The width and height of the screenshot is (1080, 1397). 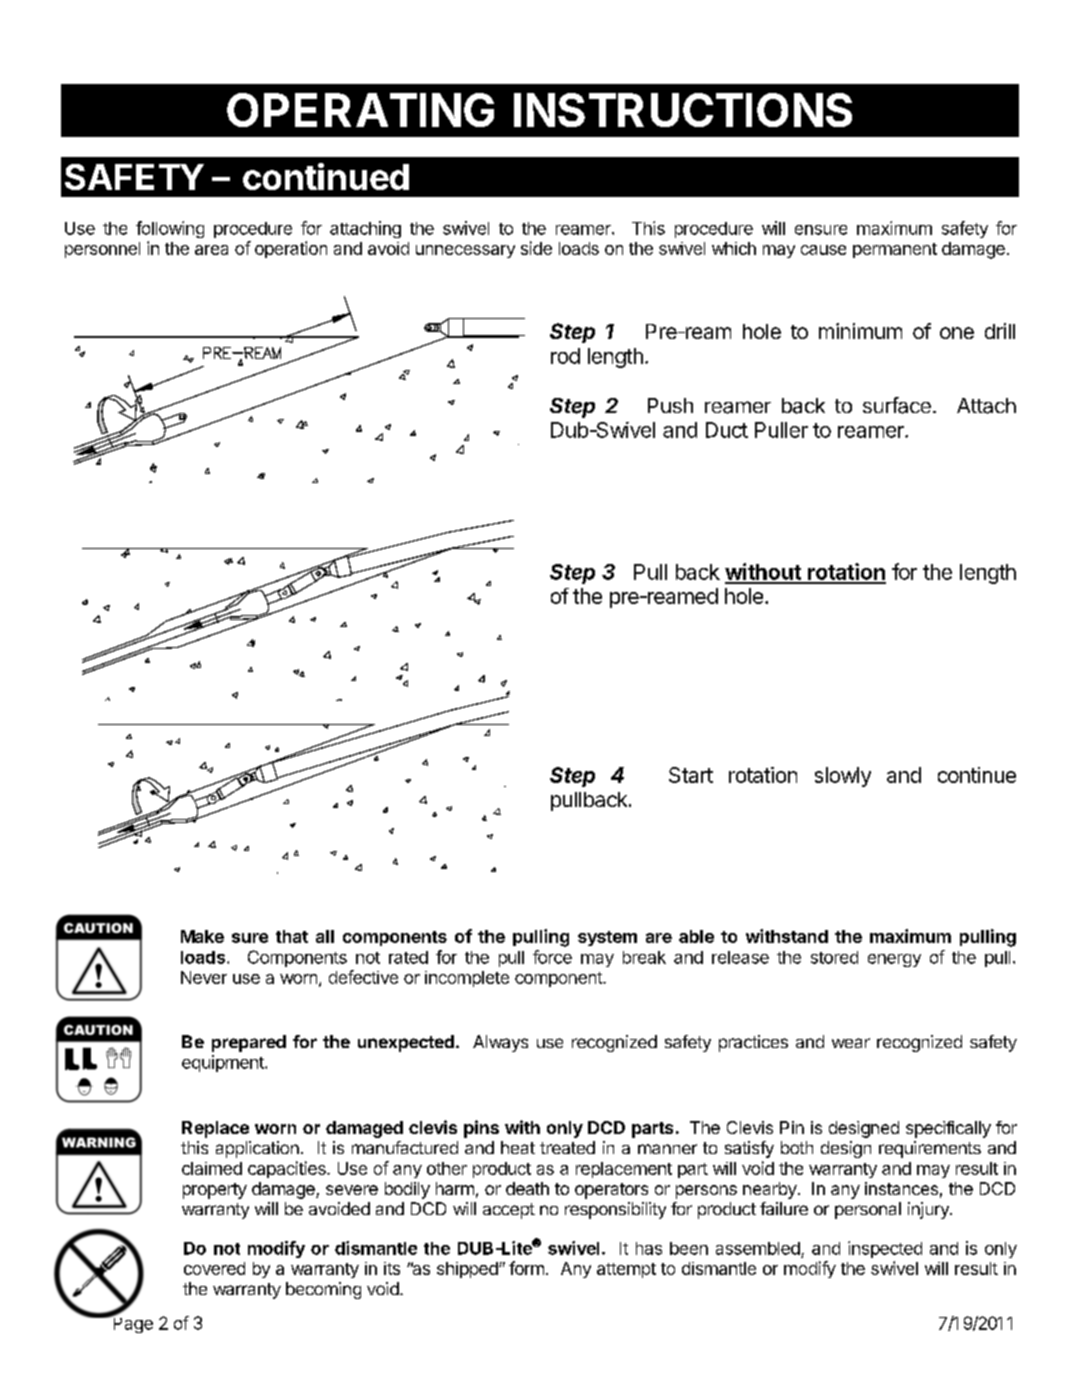 I want to click on Make, so click(x=202, y=936).
